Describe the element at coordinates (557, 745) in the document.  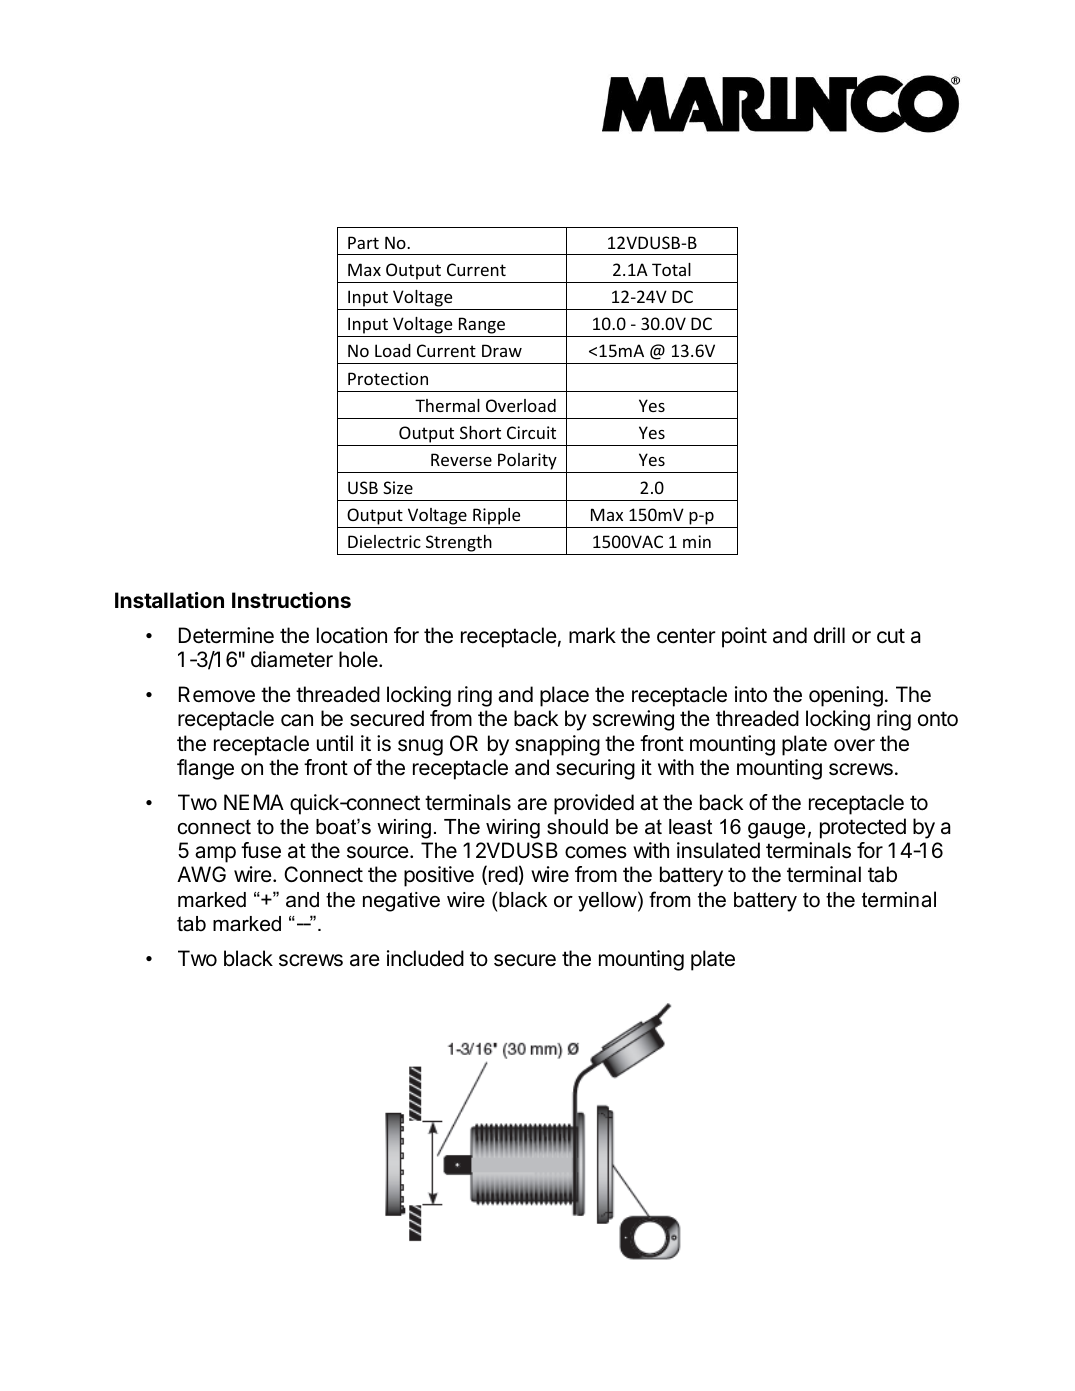
I see `snapping` at that location.
